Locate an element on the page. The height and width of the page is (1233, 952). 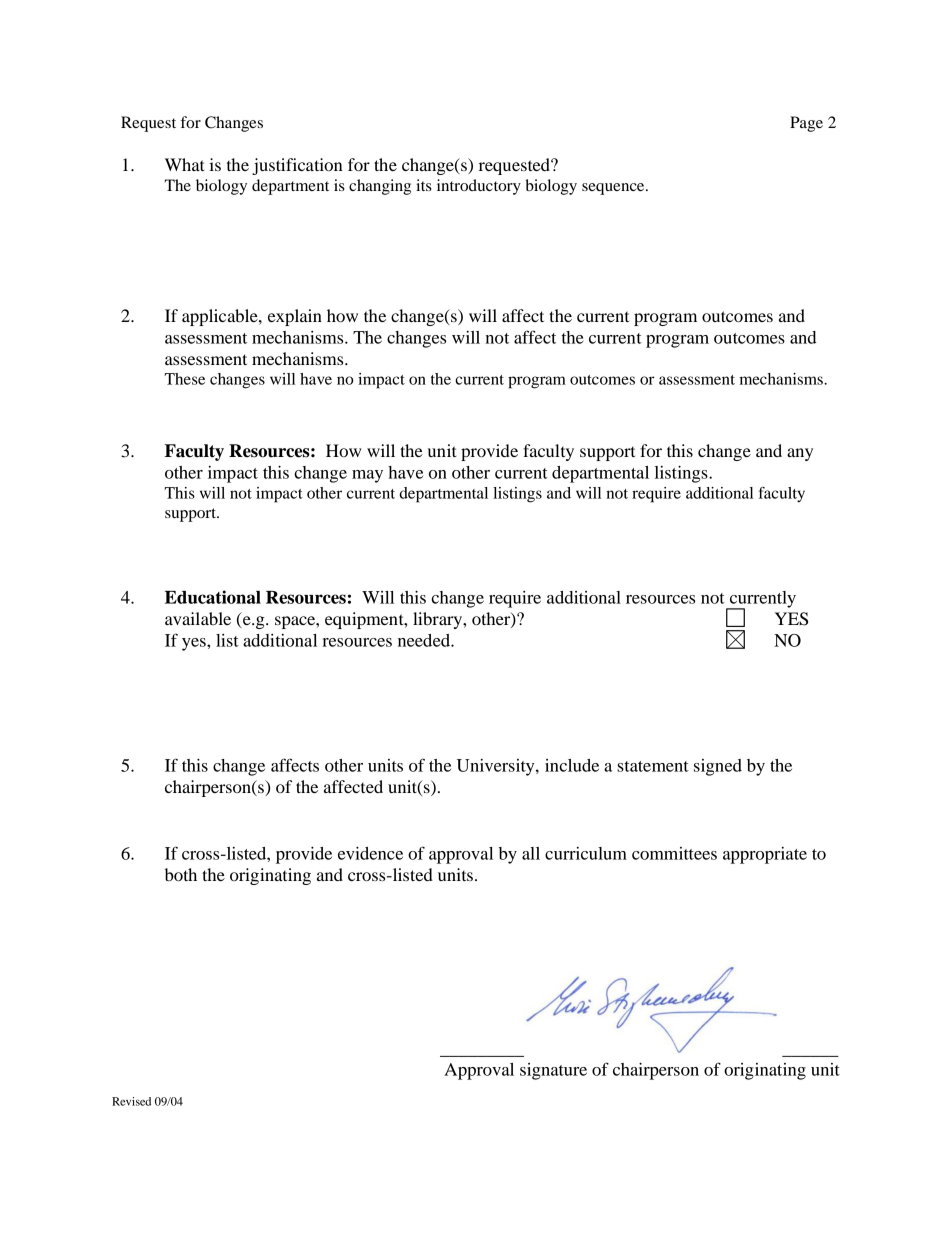
any is located at coordinates (800, 454).
